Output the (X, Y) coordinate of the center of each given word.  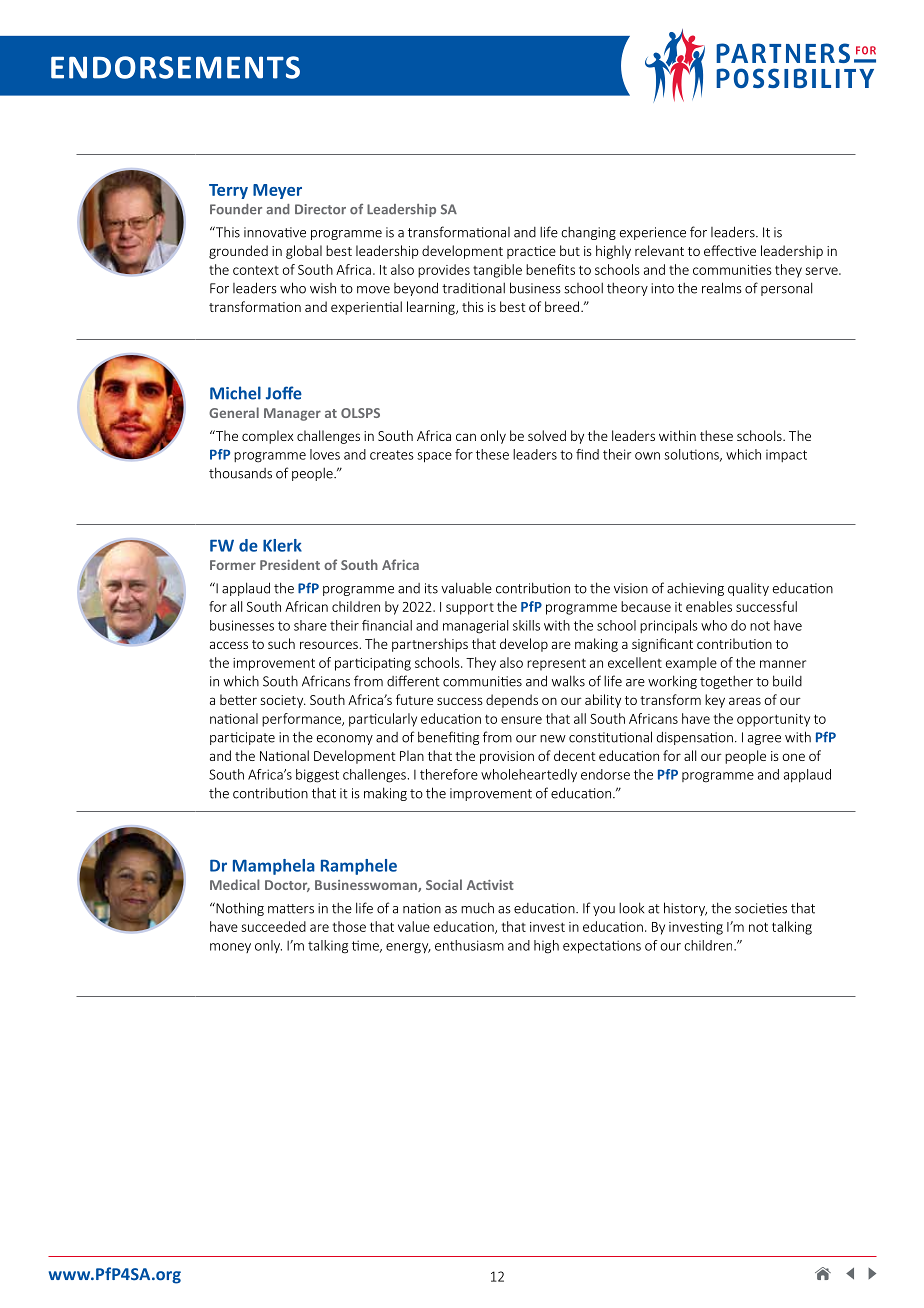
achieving (695, 589)
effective (730, 250)
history (685, 909)
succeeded (274, 926)
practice (531, 252)
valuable (466, 588)
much (477, 908)
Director (320, 209)
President (290, 564)
